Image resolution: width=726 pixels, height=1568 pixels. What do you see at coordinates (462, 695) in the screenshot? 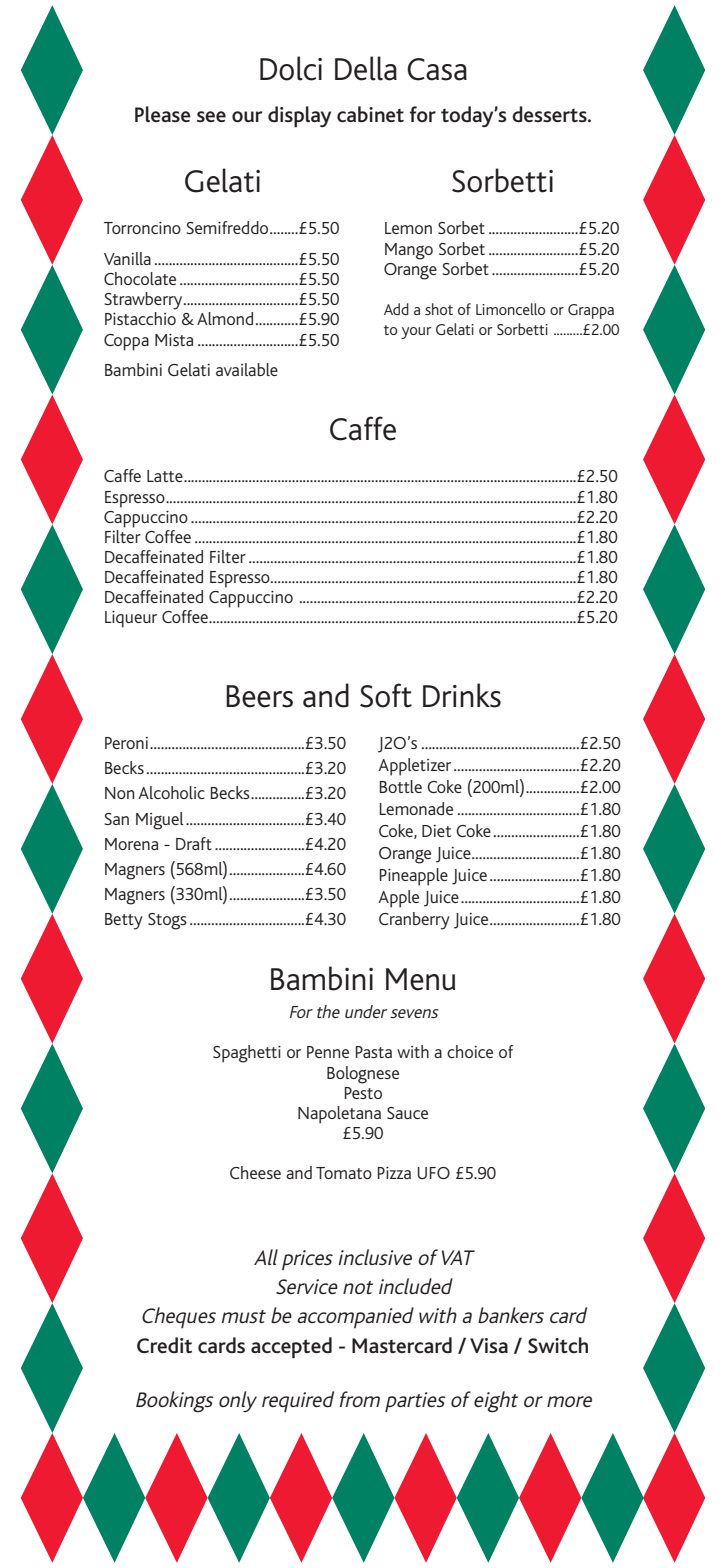
I see `Drinks` at bounding box center [462, 695].
